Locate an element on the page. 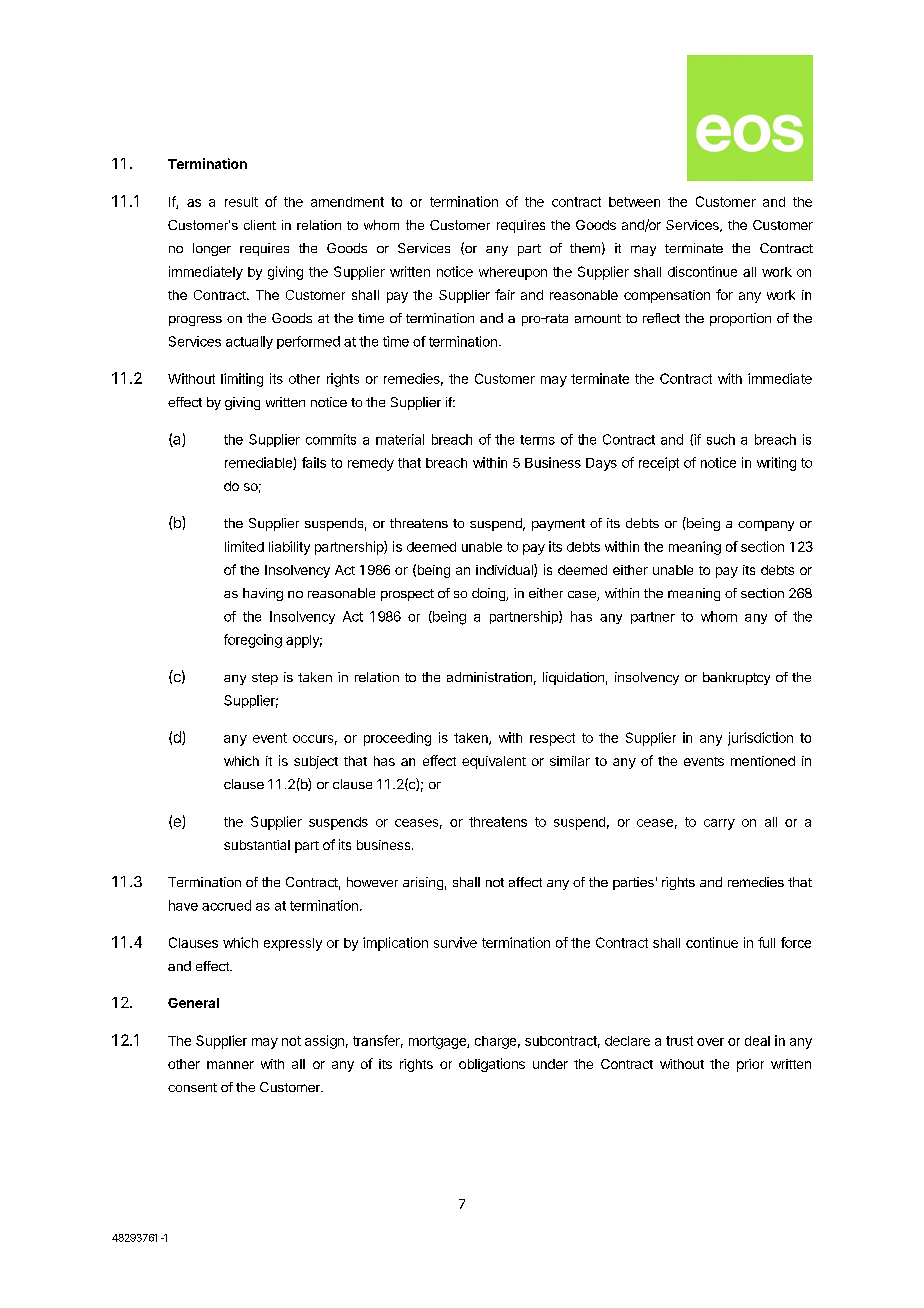 The image size is (924, 1308). prior is located at coordinates (750, 1065).
